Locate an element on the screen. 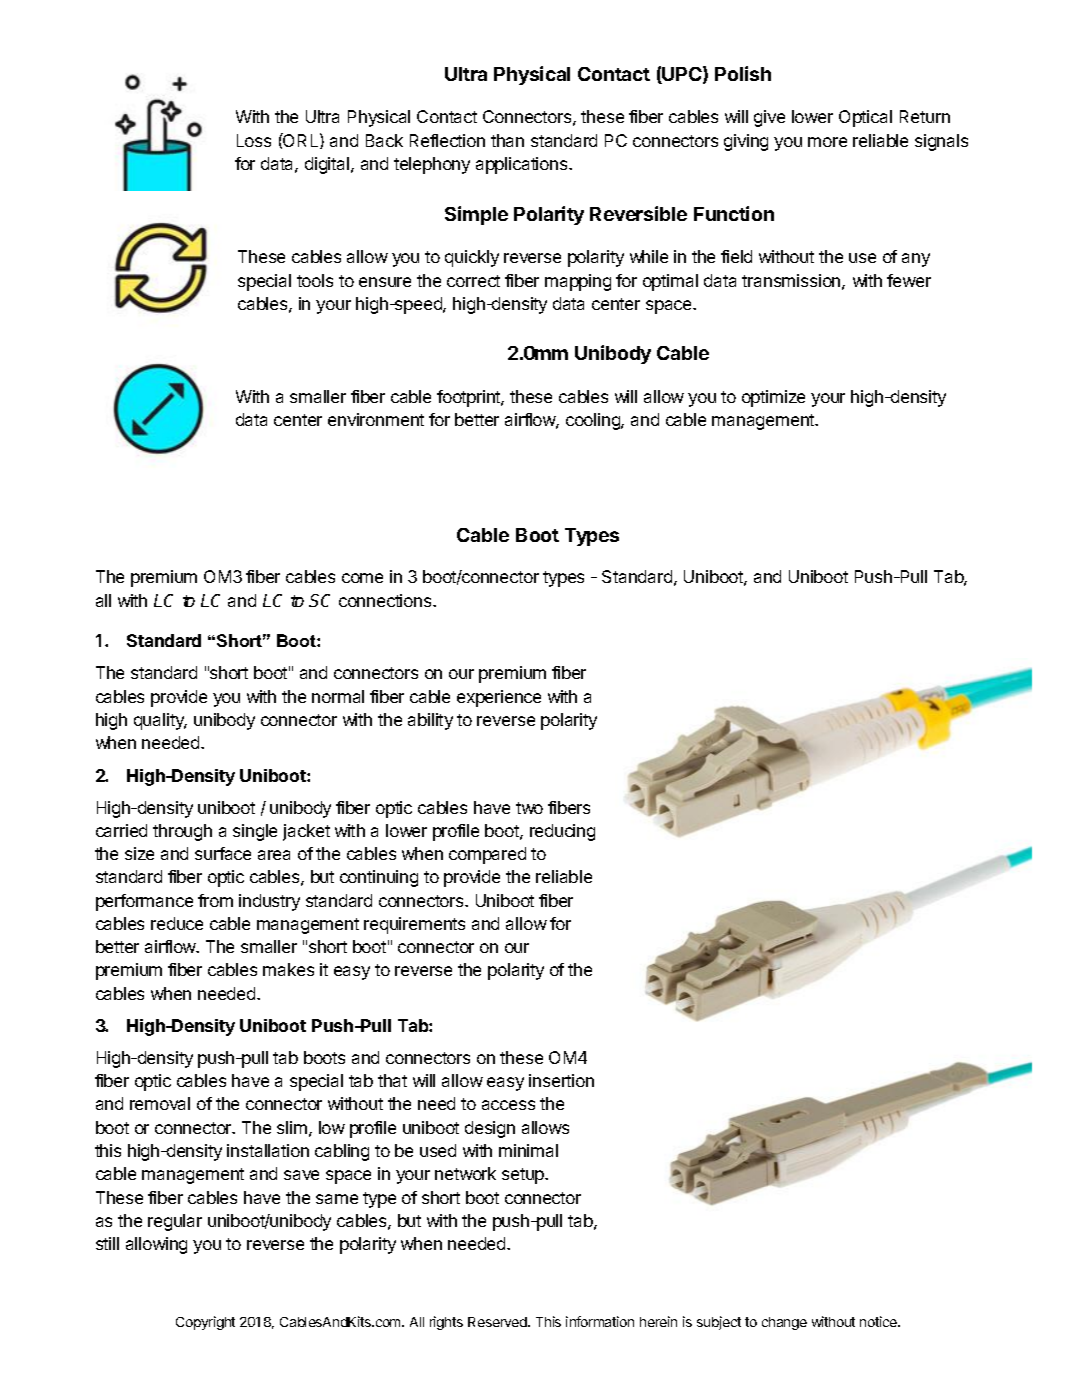 This screenshot has height=1394, width=1077. than is located at coordinates (507, 140).
